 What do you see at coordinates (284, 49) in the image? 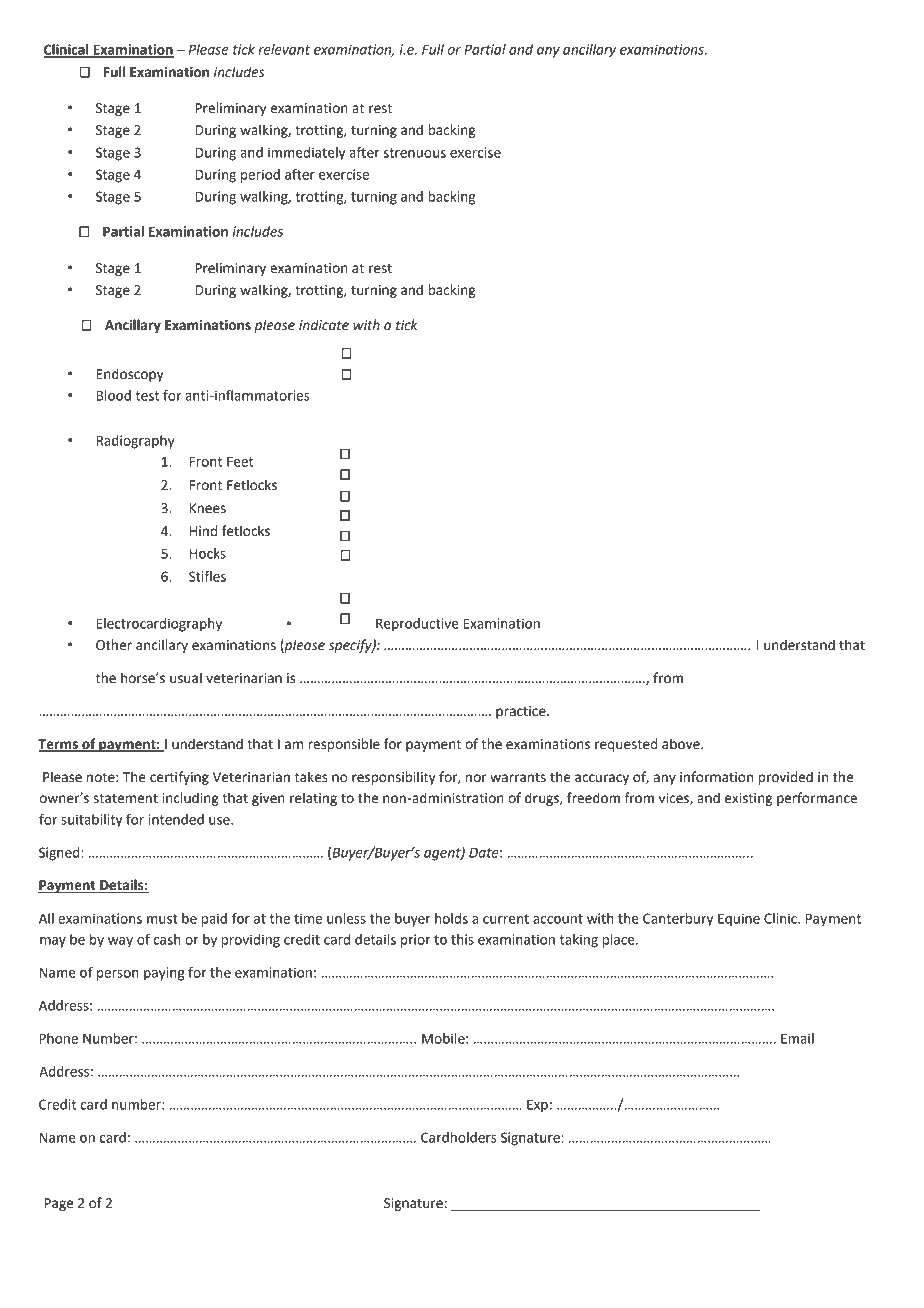
I see `relevant` at bounding box center [284, 49].
